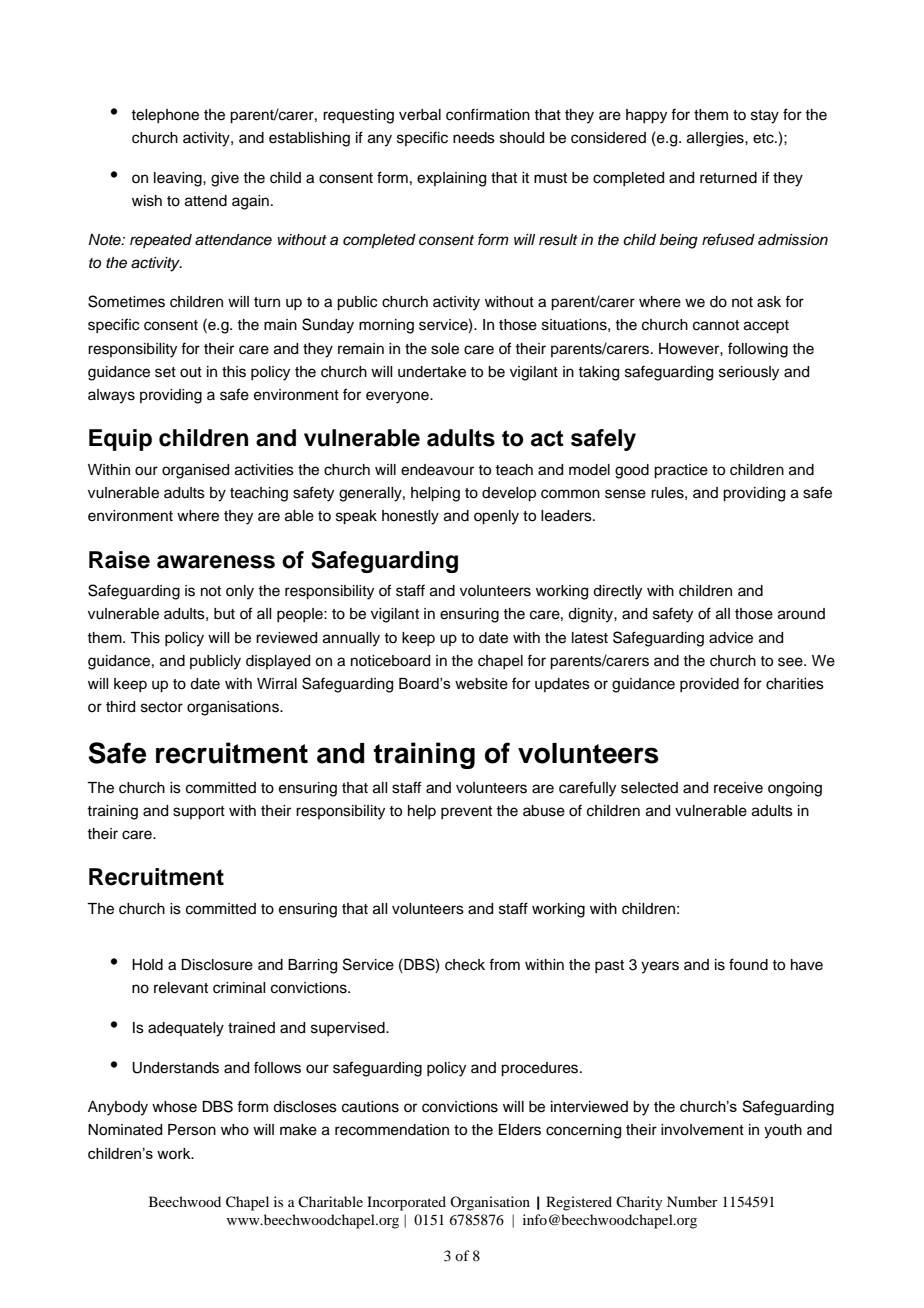  I want to click on allergies, so click(716, 139).
